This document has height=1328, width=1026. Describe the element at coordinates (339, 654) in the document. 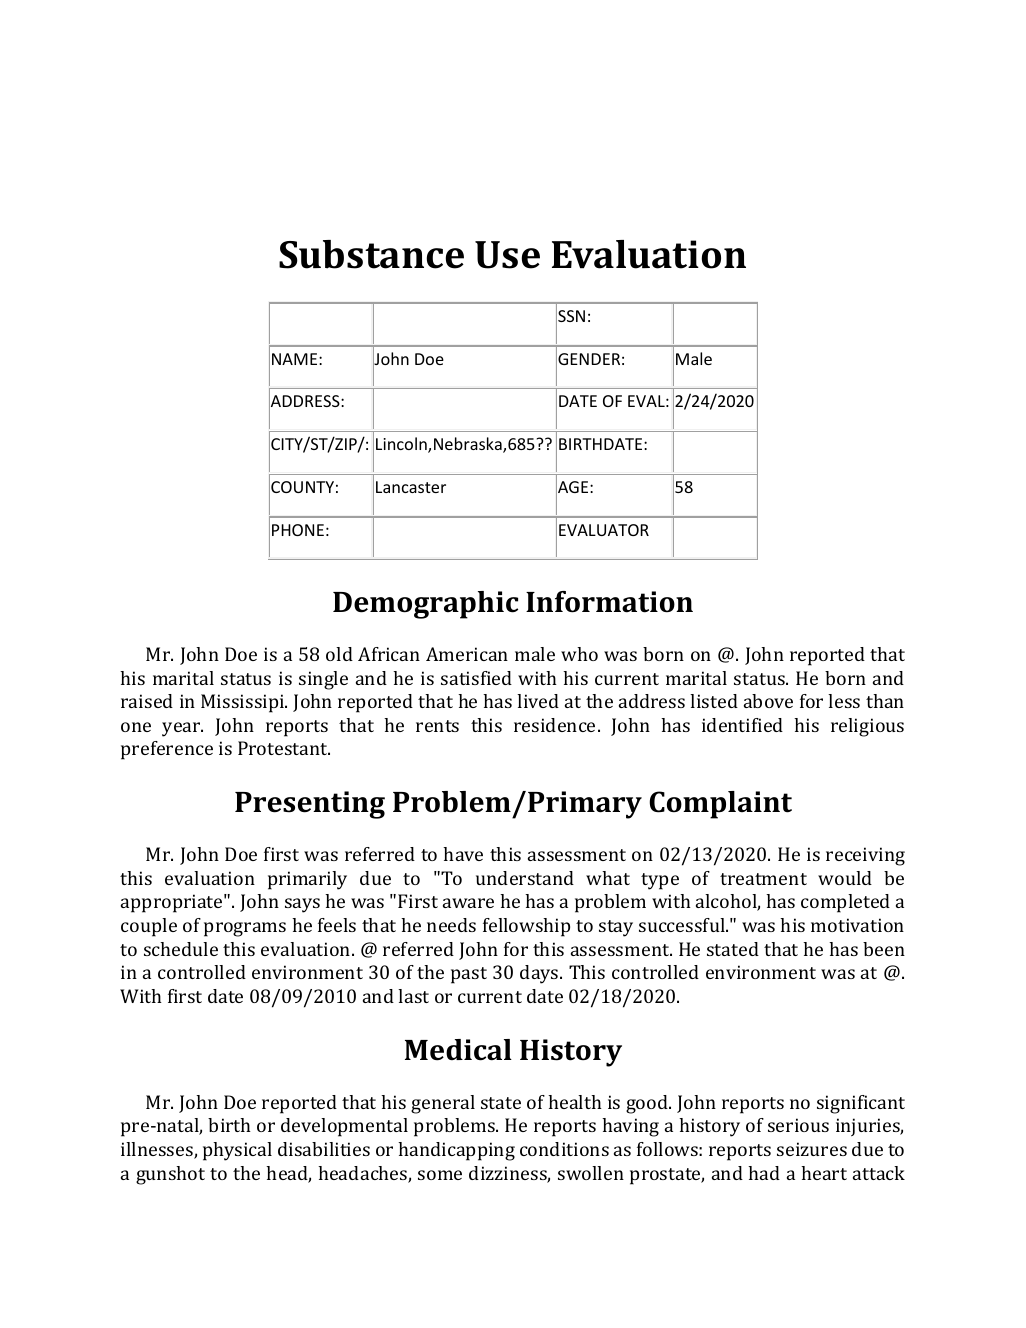

I see `old` at that location.
